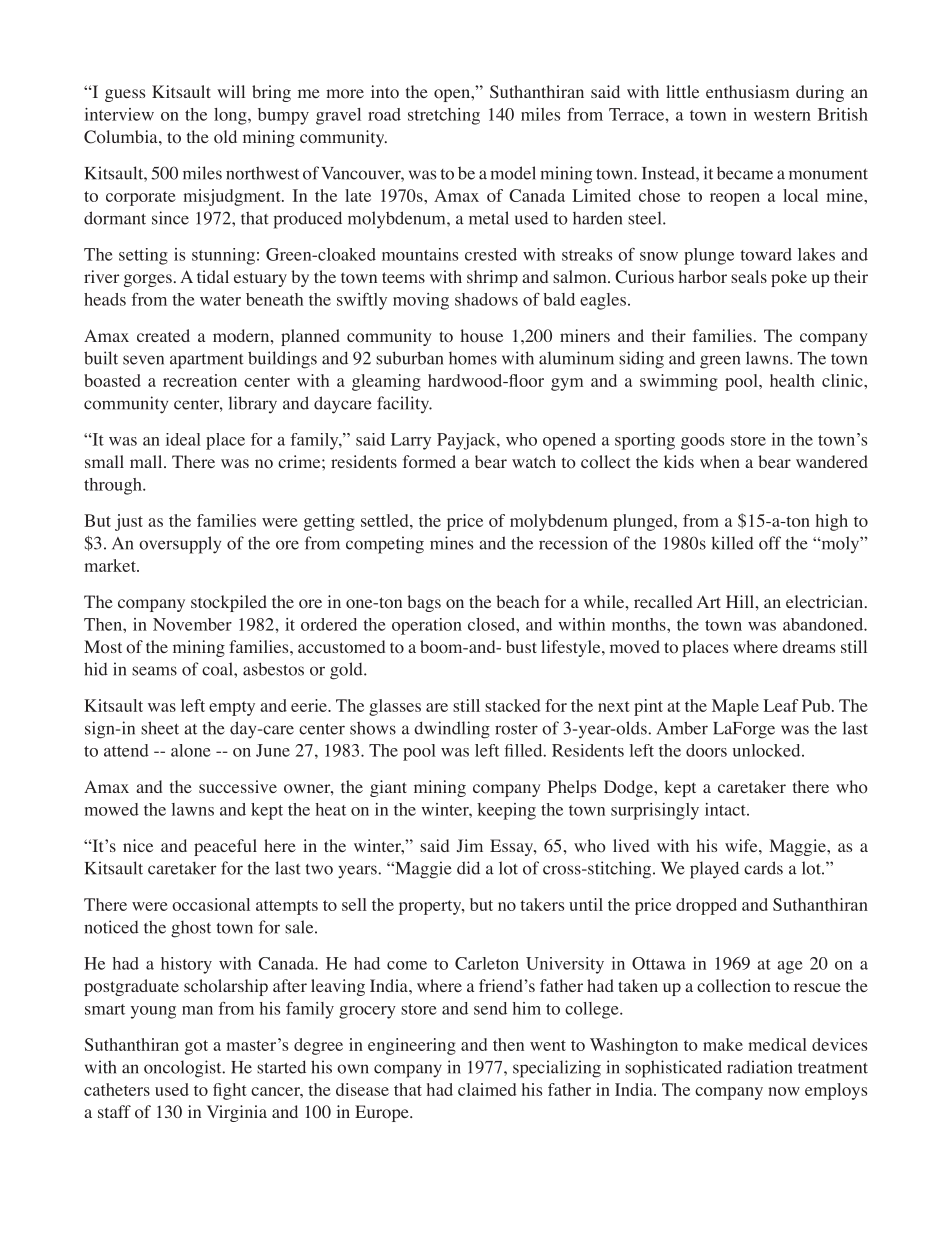  Describe the element at coordinates (184, 1069) in the image. I see `oncologist` at that location.
